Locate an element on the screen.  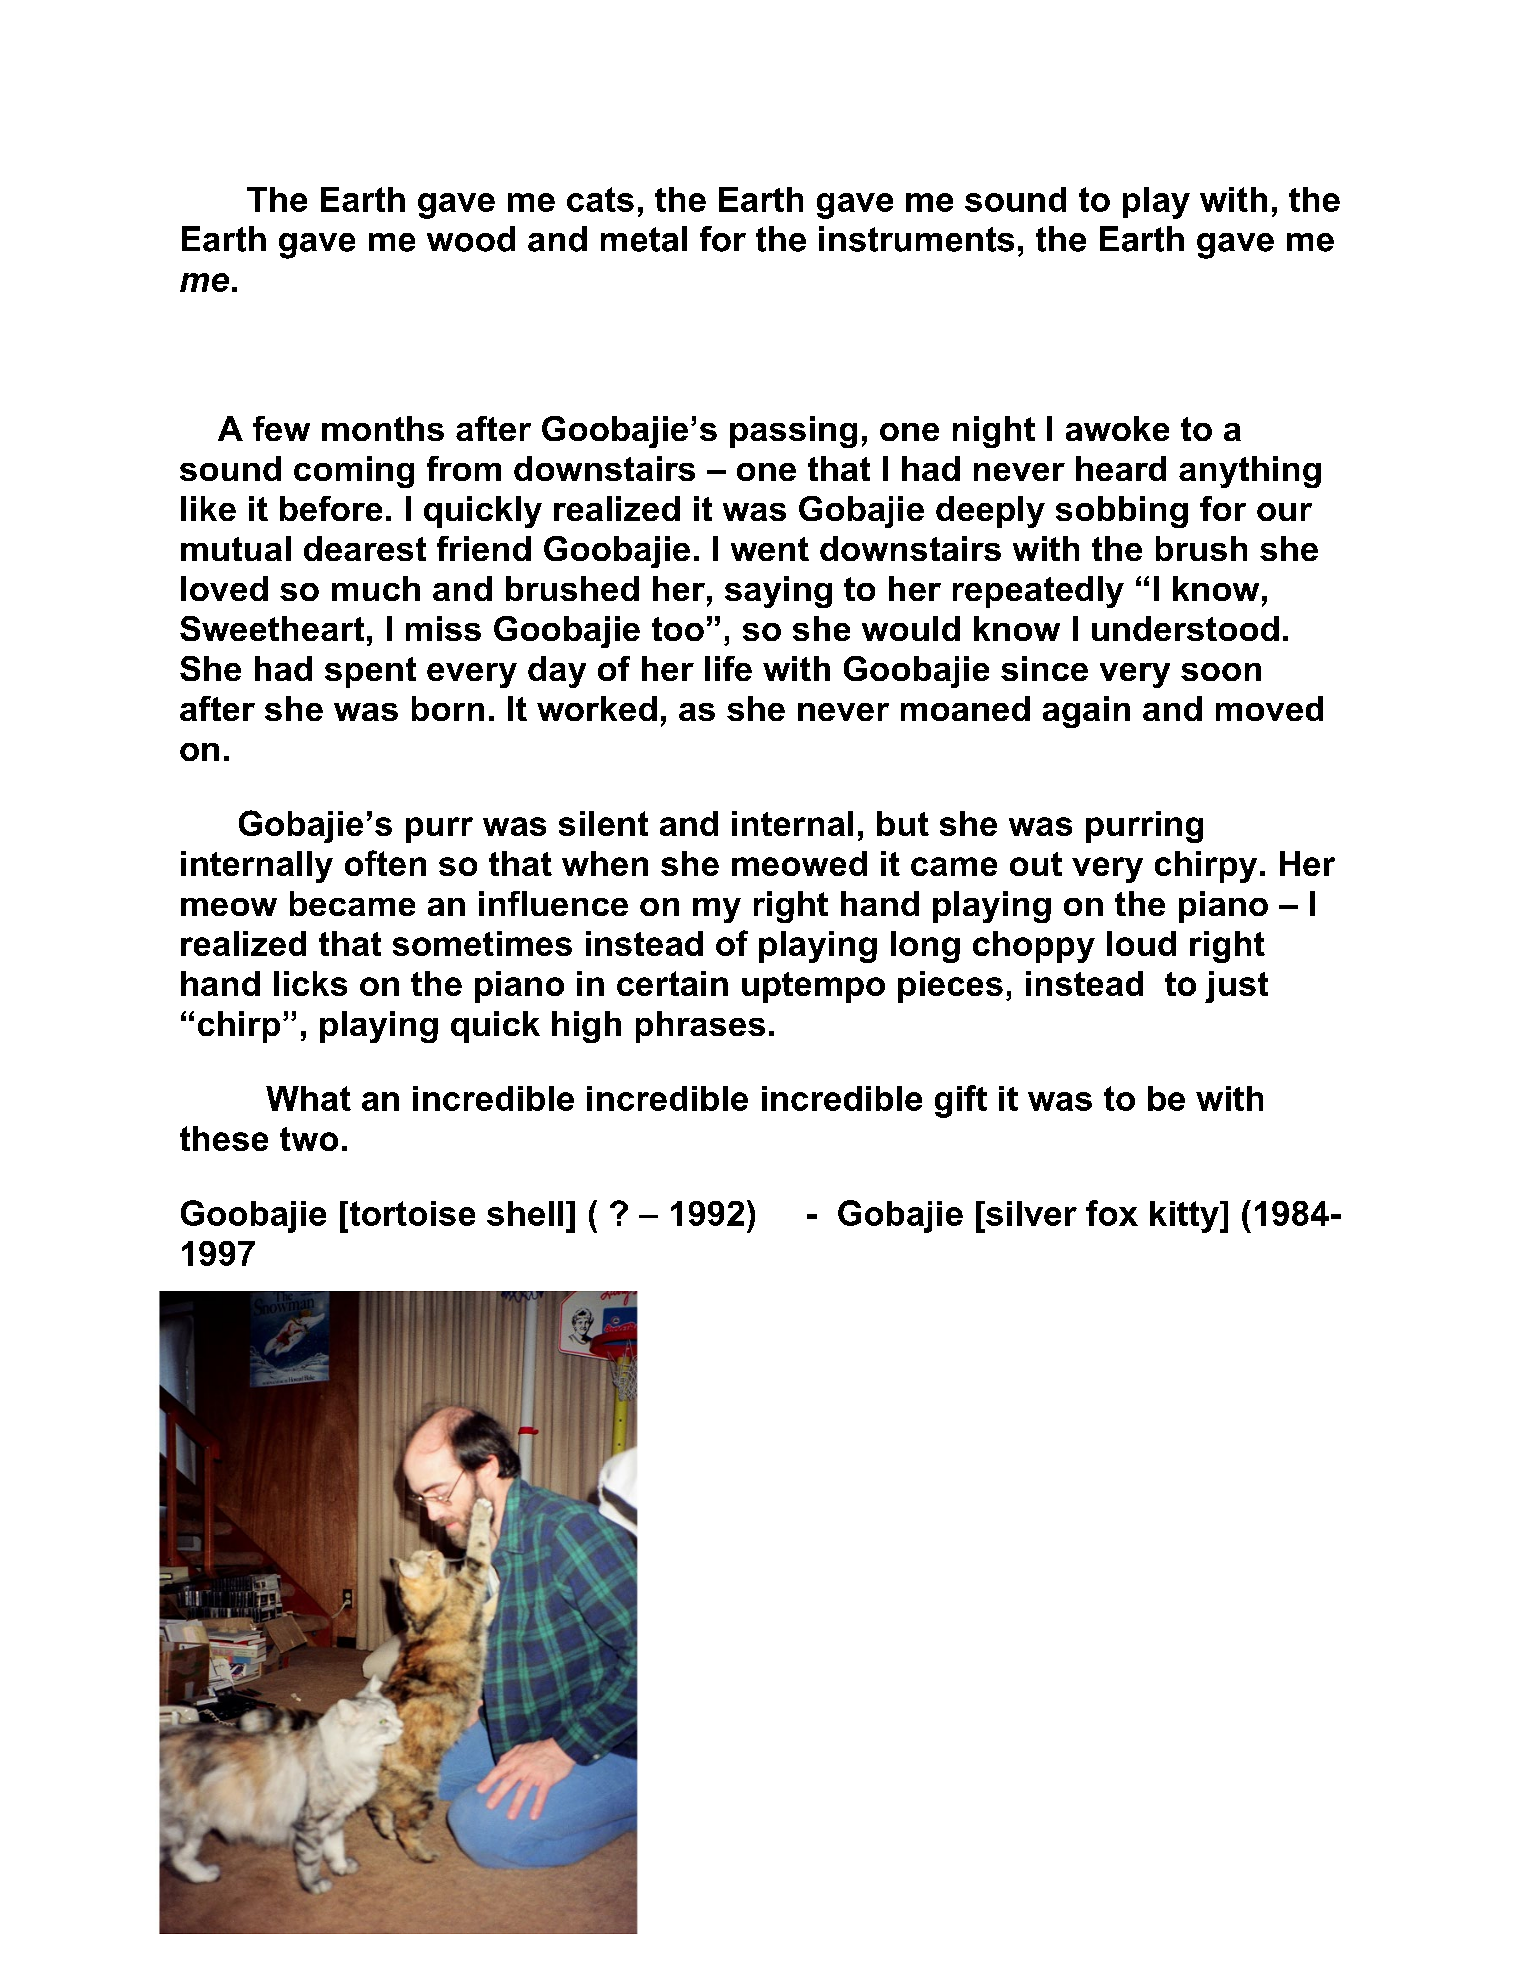
instruments is located at coordinates (916, 239).
